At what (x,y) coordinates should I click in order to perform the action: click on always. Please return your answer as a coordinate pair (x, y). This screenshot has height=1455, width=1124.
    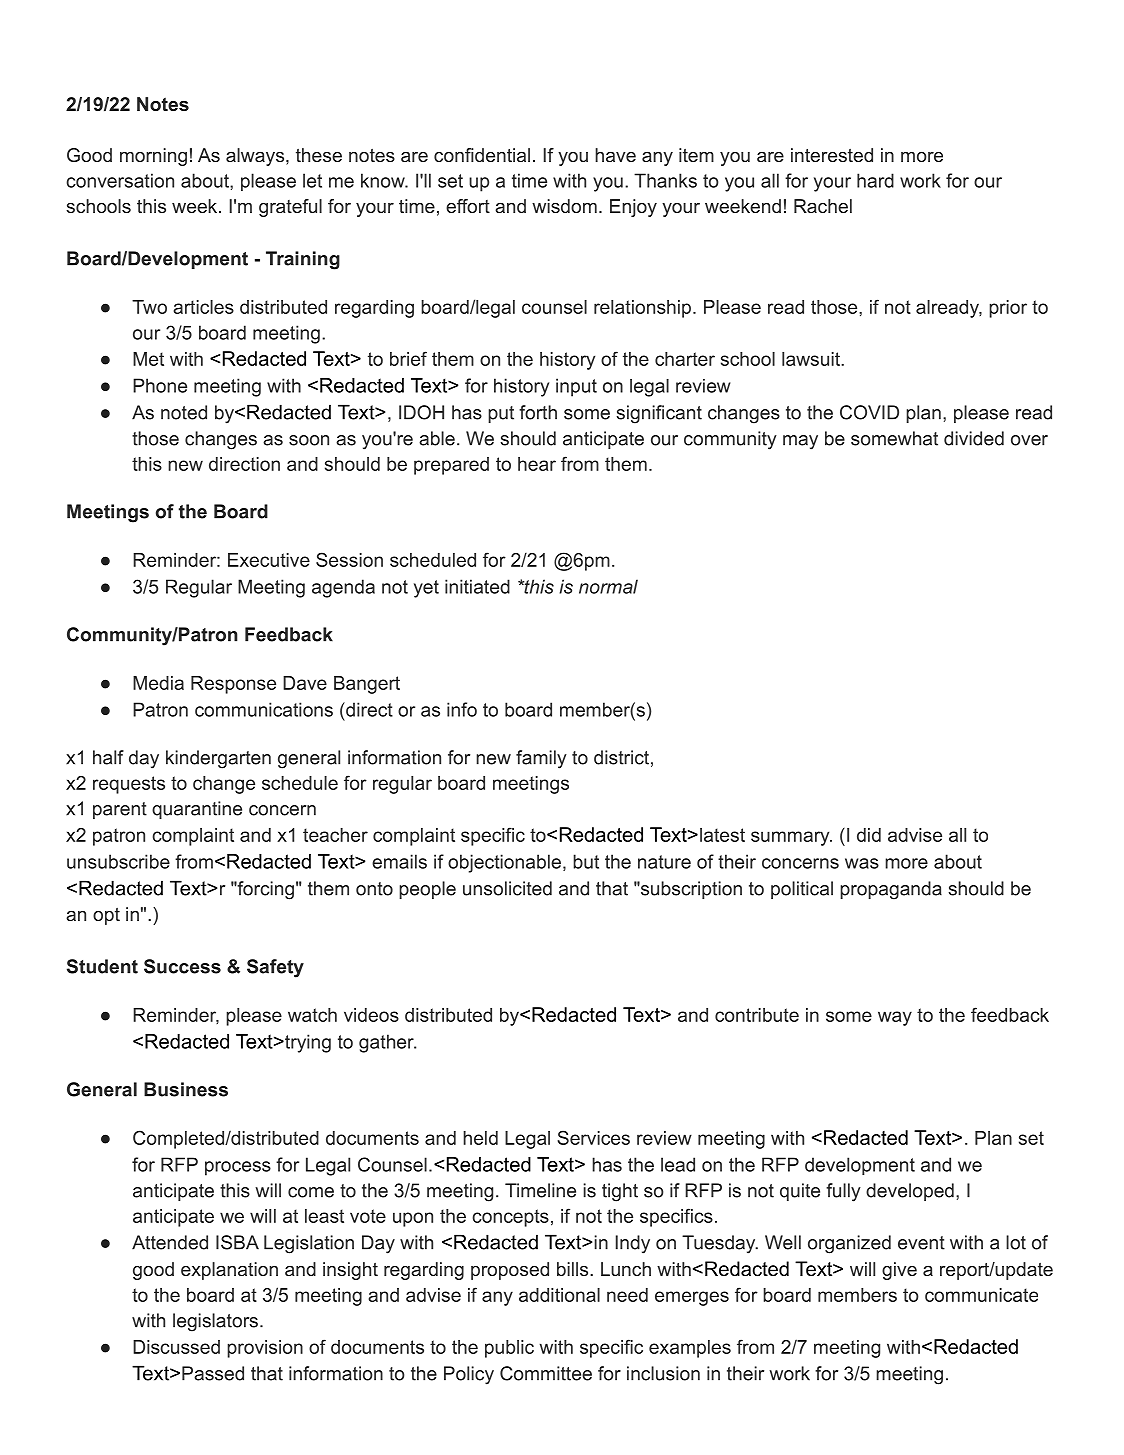
    Looking at the image, I should click on (255, 157).
